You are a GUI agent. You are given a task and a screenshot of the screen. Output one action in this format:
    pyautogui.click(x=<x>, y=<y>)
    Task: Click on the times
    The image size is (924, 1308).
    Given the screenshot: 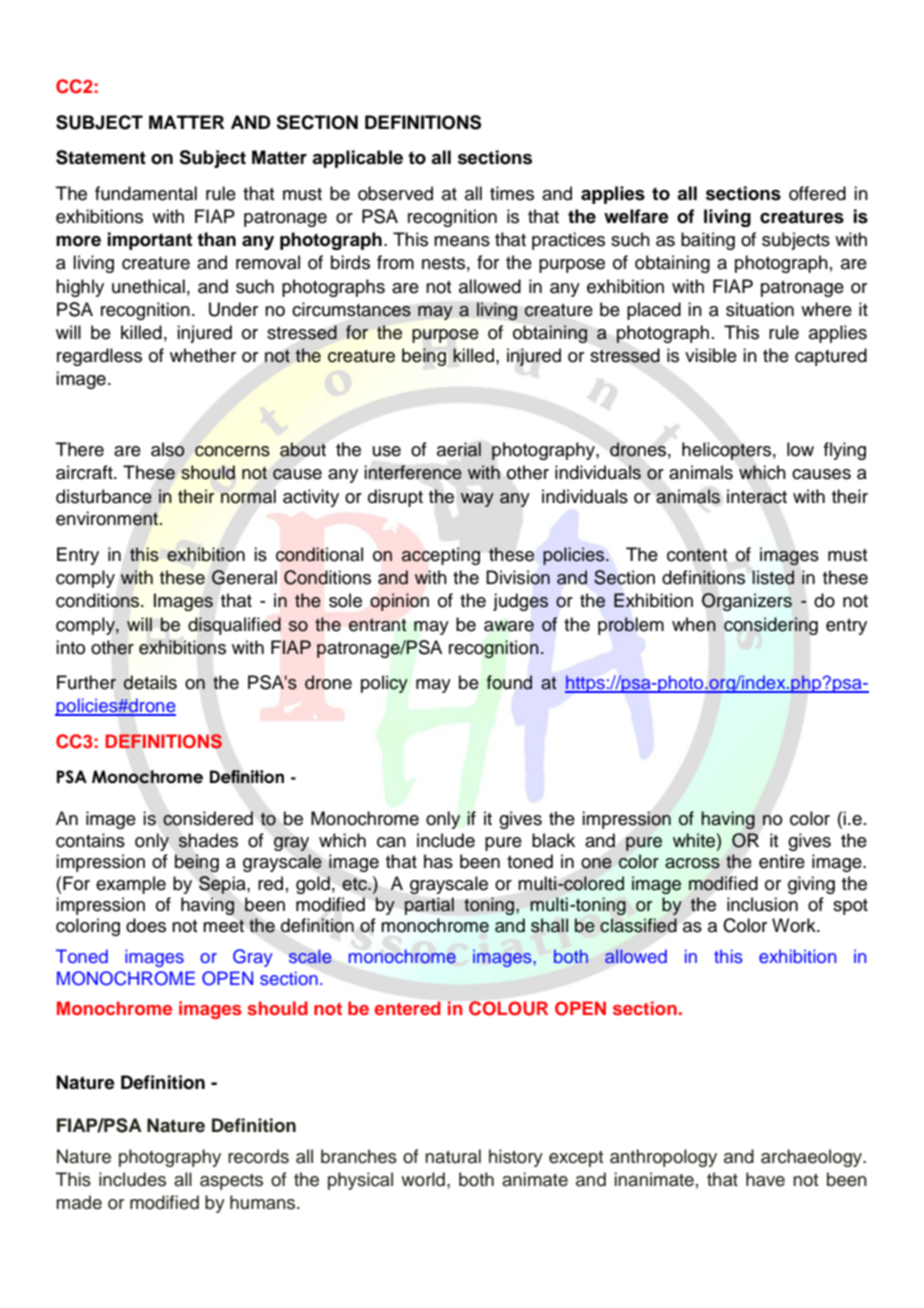 What is the action you would take?
    pyautogui.click(x=512, y=193)
